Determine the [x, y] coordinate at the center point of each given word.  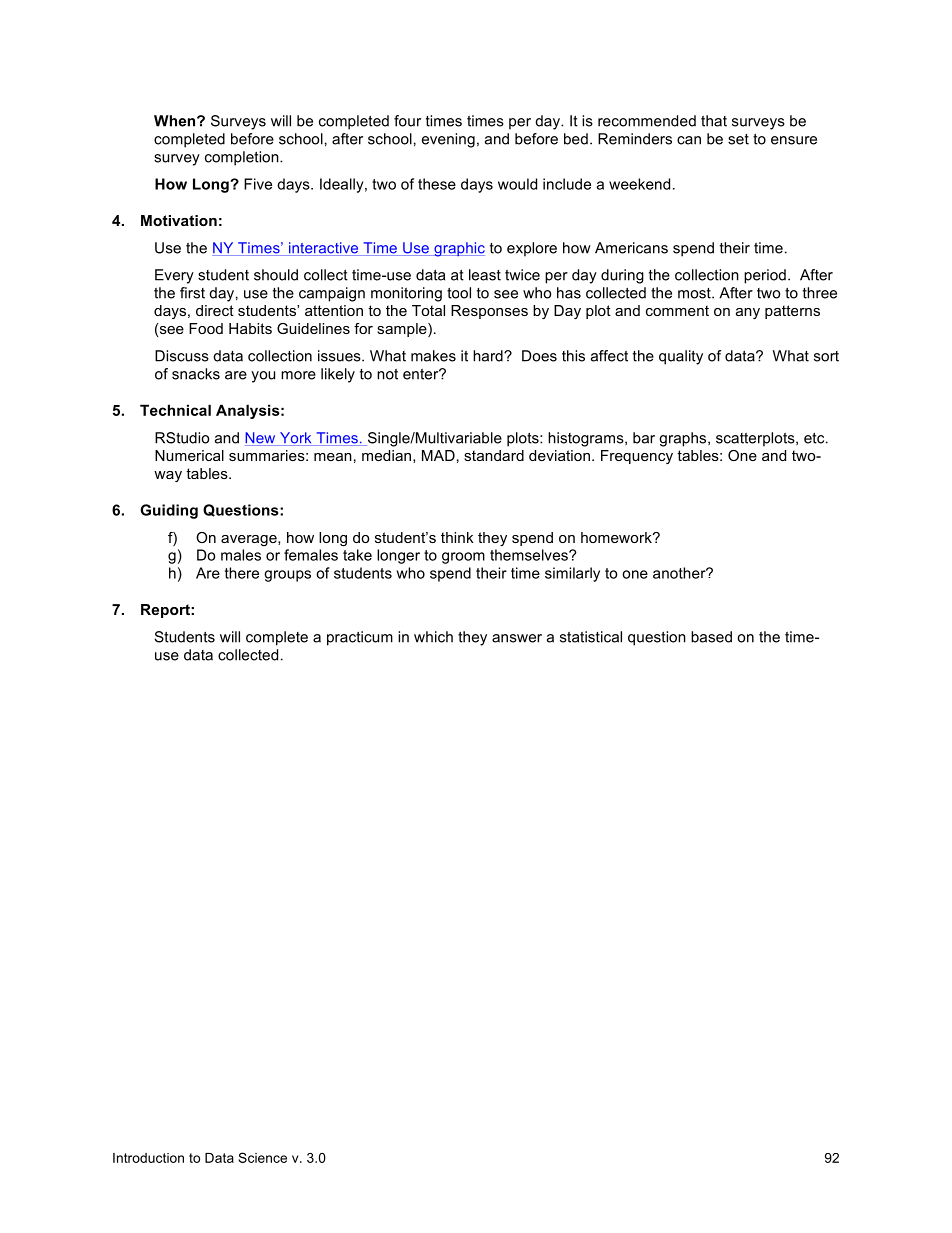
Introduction [148, 1158]
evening [448, 140]
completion [243, 158]
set [738, 139]
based [711, 637]
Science [262, 1157]
